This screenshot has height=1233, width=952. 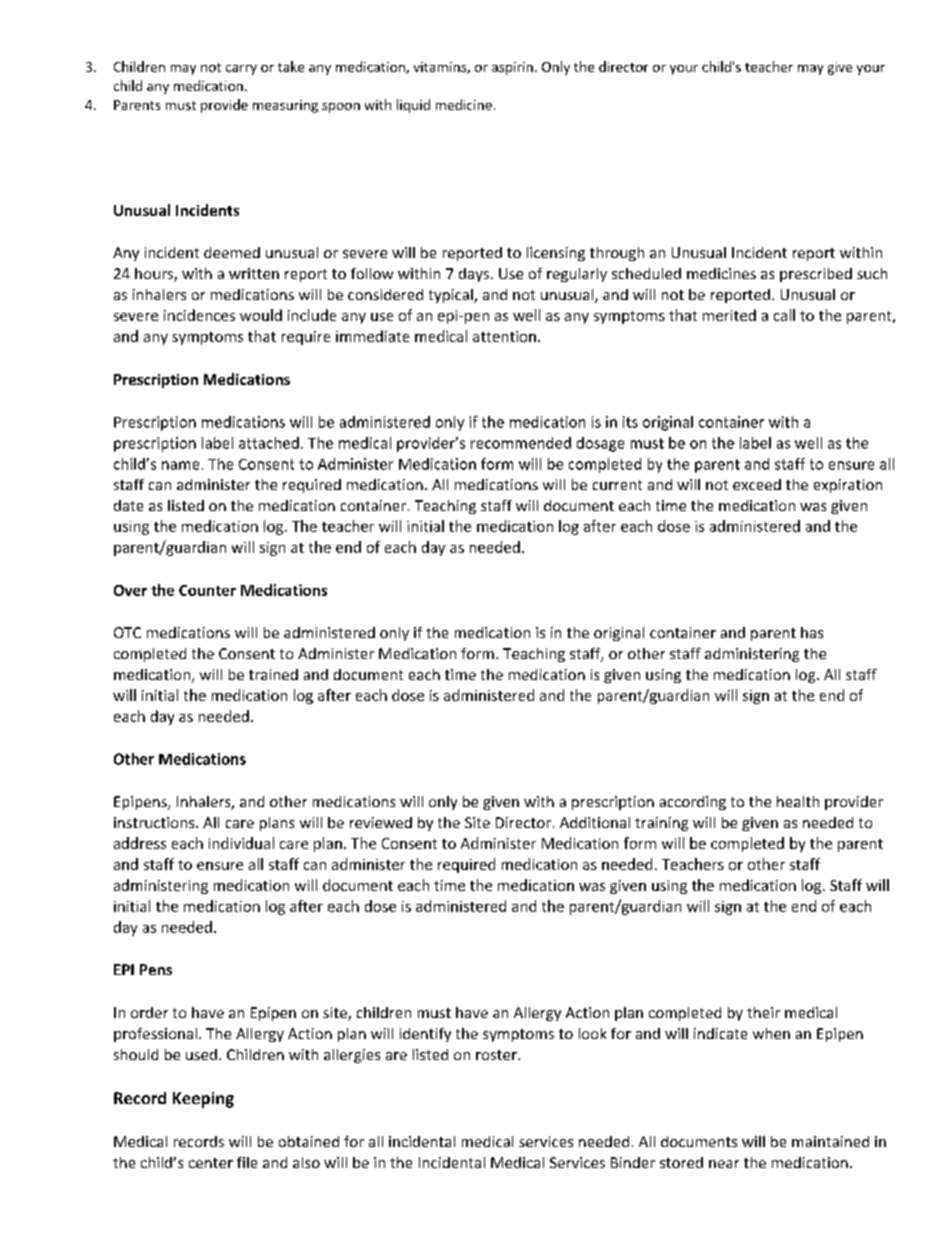 What do you see at coordinates (816, 275) in the screenshot?
I see `prescribed` at bounding box center [816, 275].
